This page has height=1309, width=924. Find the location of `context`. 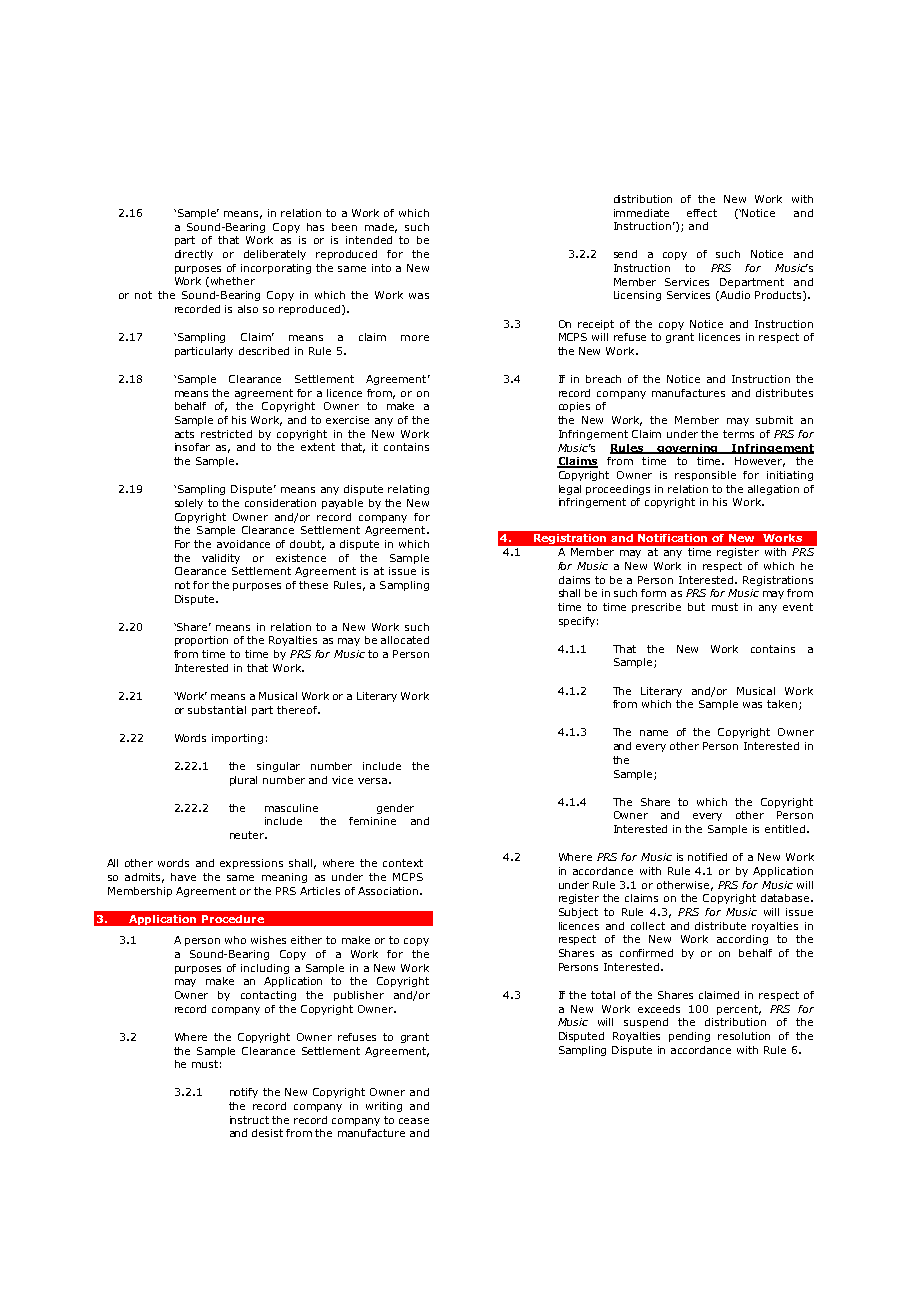

context is located at coordinates (403, 863).
